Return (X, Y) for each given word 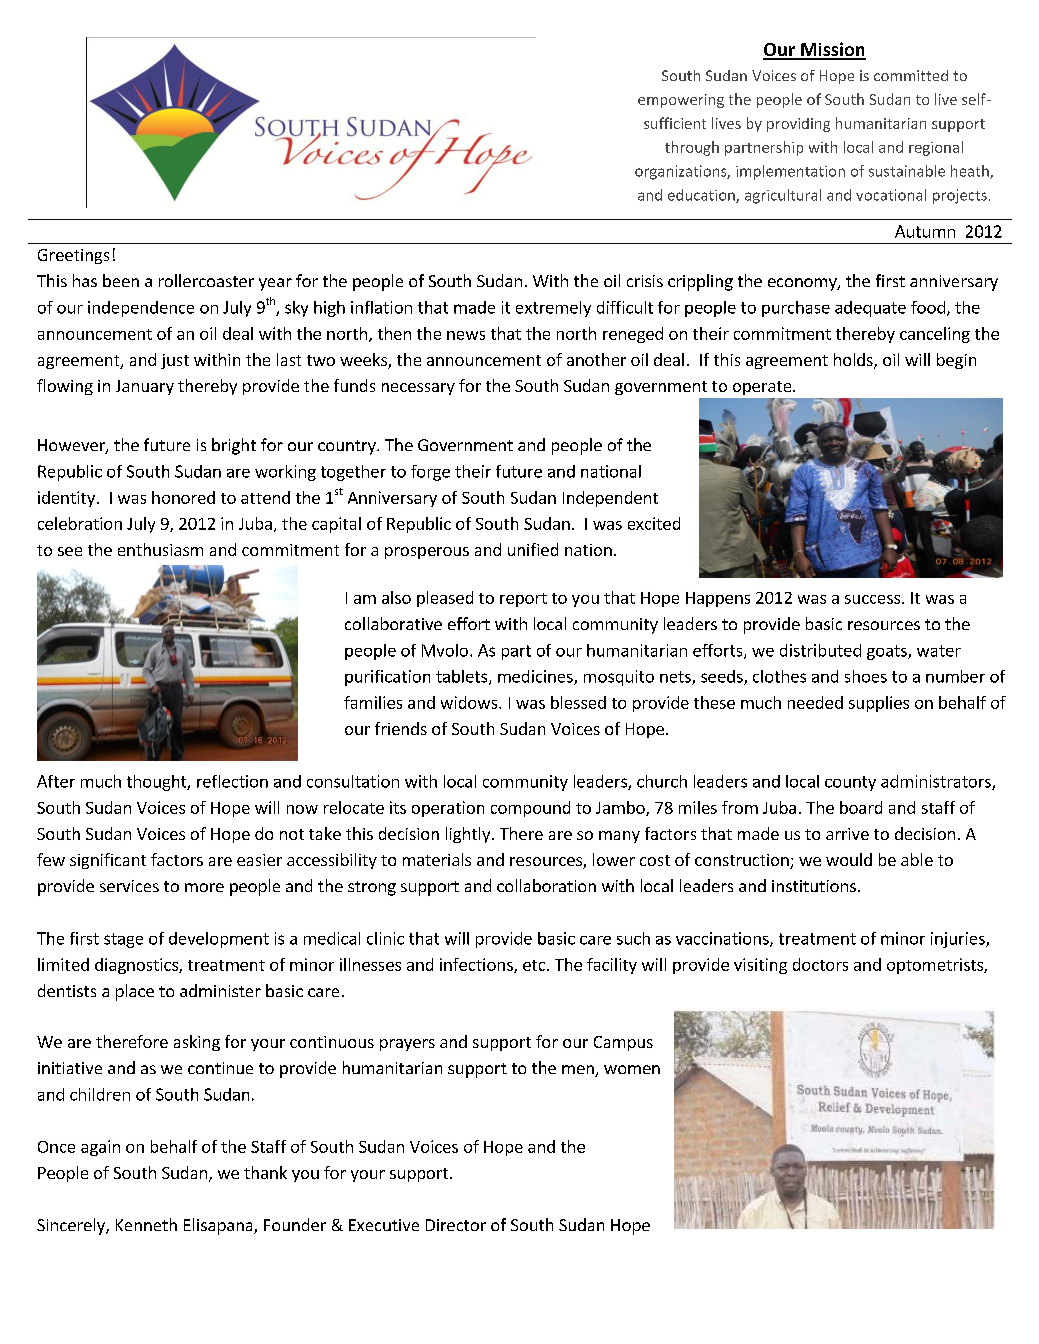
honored (183, 497)
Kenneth (146, 1224)
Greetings (73, 256)
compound (530, 809)
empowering (681, 101)
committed (911, 75)
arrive (847, 834)
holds (854, 361)
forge (430, 473)
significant (108, 861)
